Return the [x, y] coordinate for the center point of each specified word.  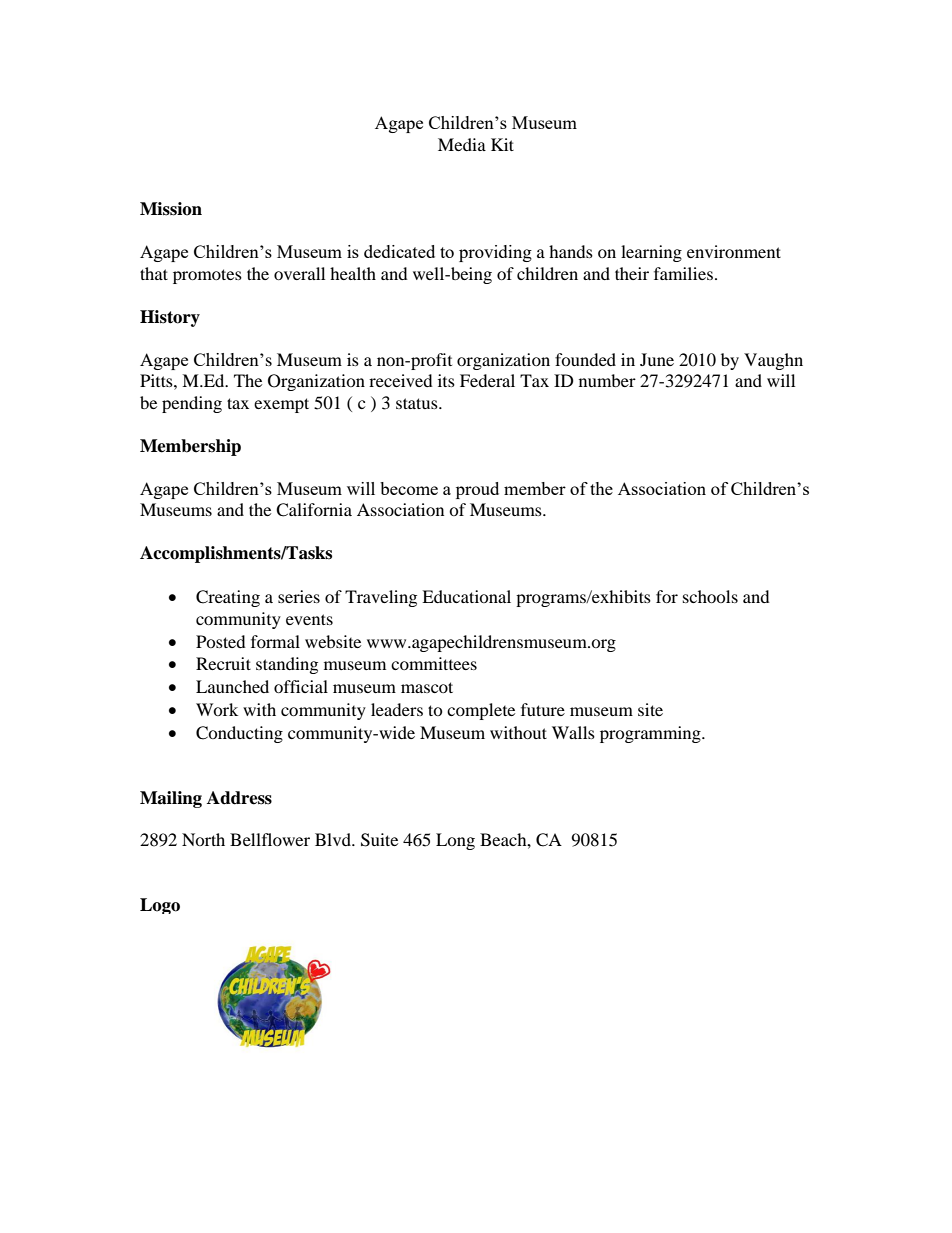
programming [651, 734]
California [314, 510]
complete [481, 711]
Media [462, 144]
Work [217, 709]
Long [455, 841]
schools [710, 596]
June [657, 359]
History [170, 318]
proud [477, 490]
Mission [171, 209]
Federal [487, 380]
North [203, 839]
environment [734, 251]
